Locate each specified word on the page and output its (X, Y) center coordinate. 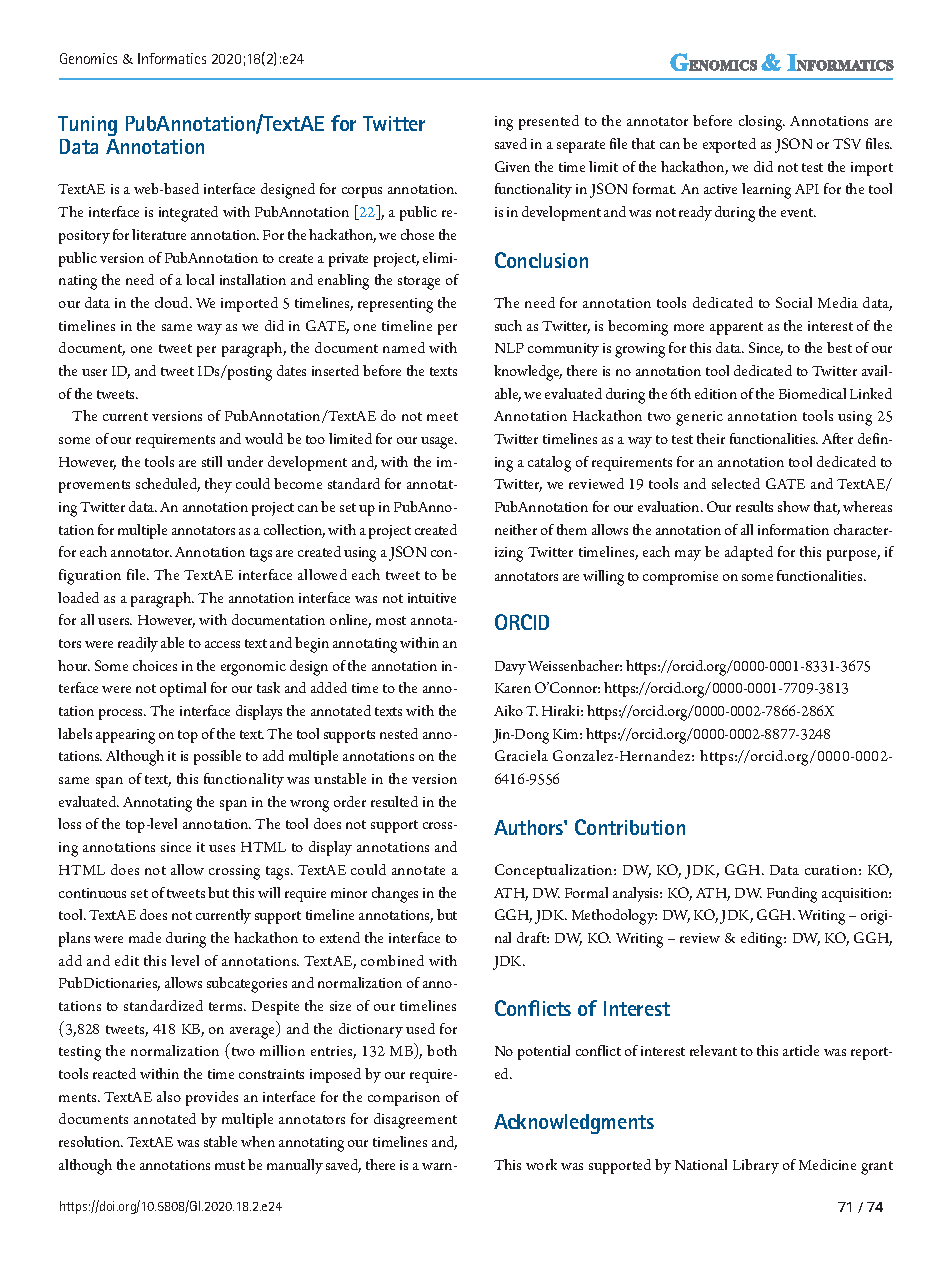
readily (138, 644)
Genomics (88, 58)
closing (762, 123)
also (169, 1096)
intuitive (432, 598)
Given (512, 166)
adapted (749, 553)
